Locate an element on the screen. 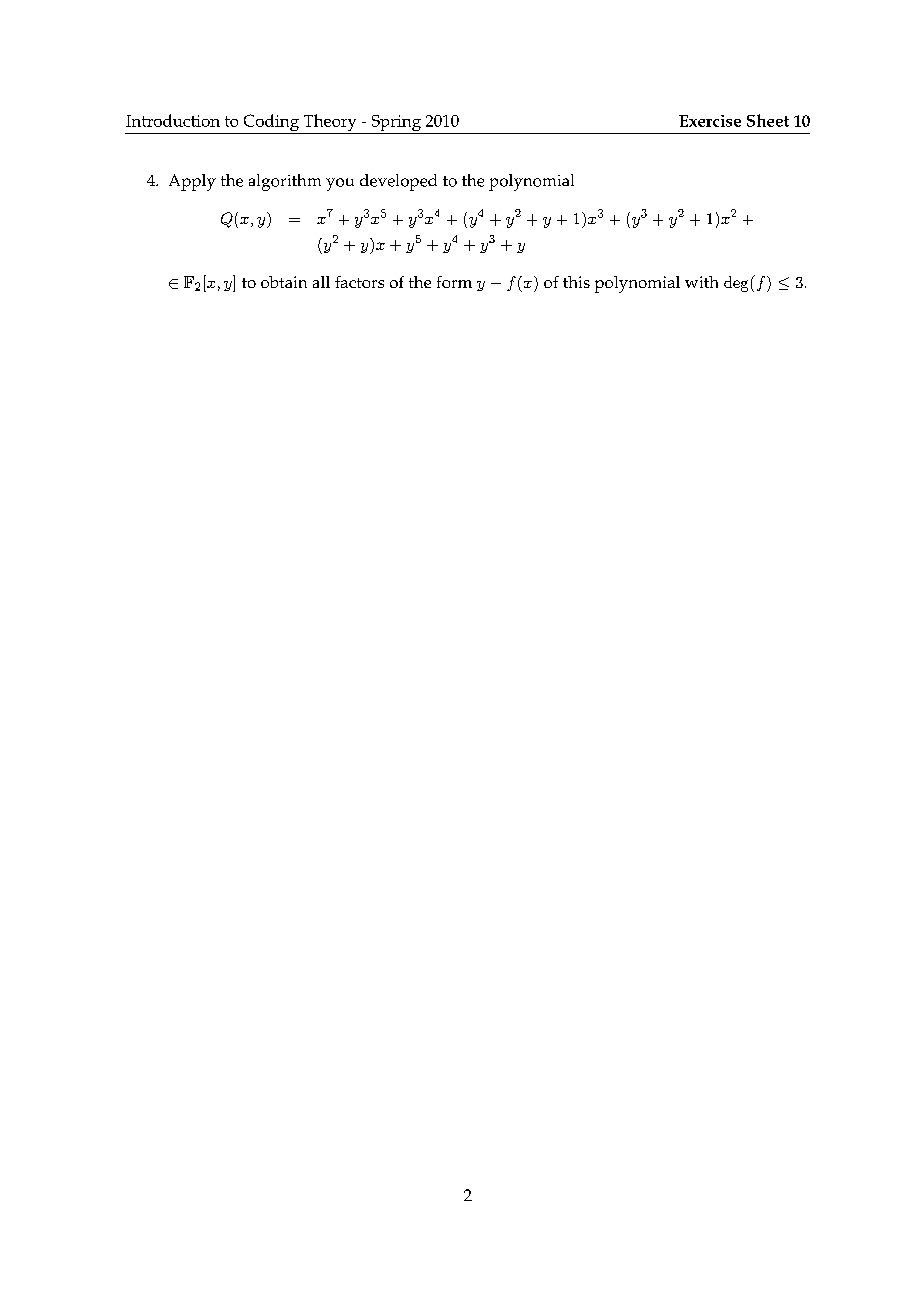 Image resolution: width=924 pixels, height=1308 pixels. Spring is located at coordinates (396, 124).
